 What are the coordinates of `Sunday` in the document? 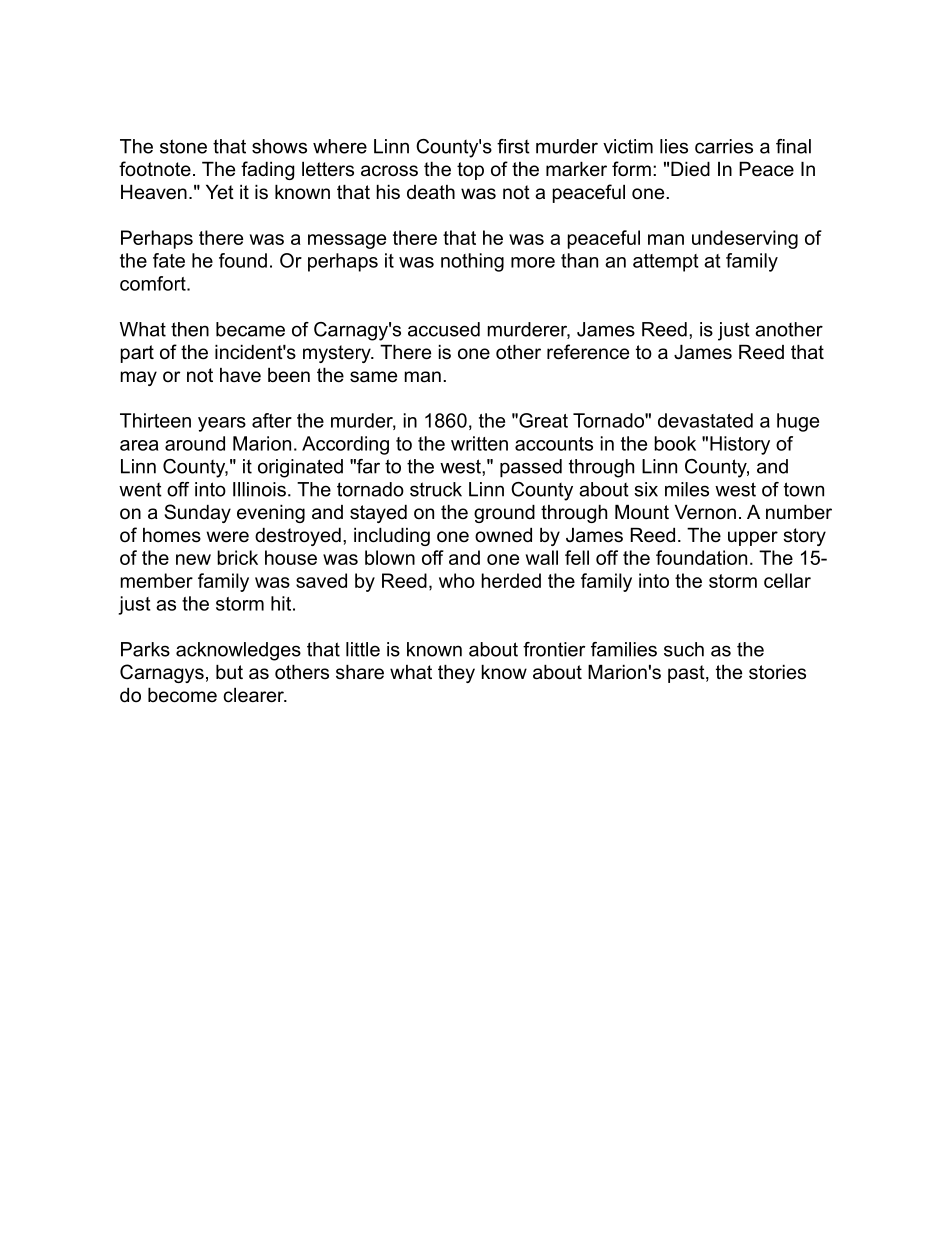 It's located at (198, 513).
